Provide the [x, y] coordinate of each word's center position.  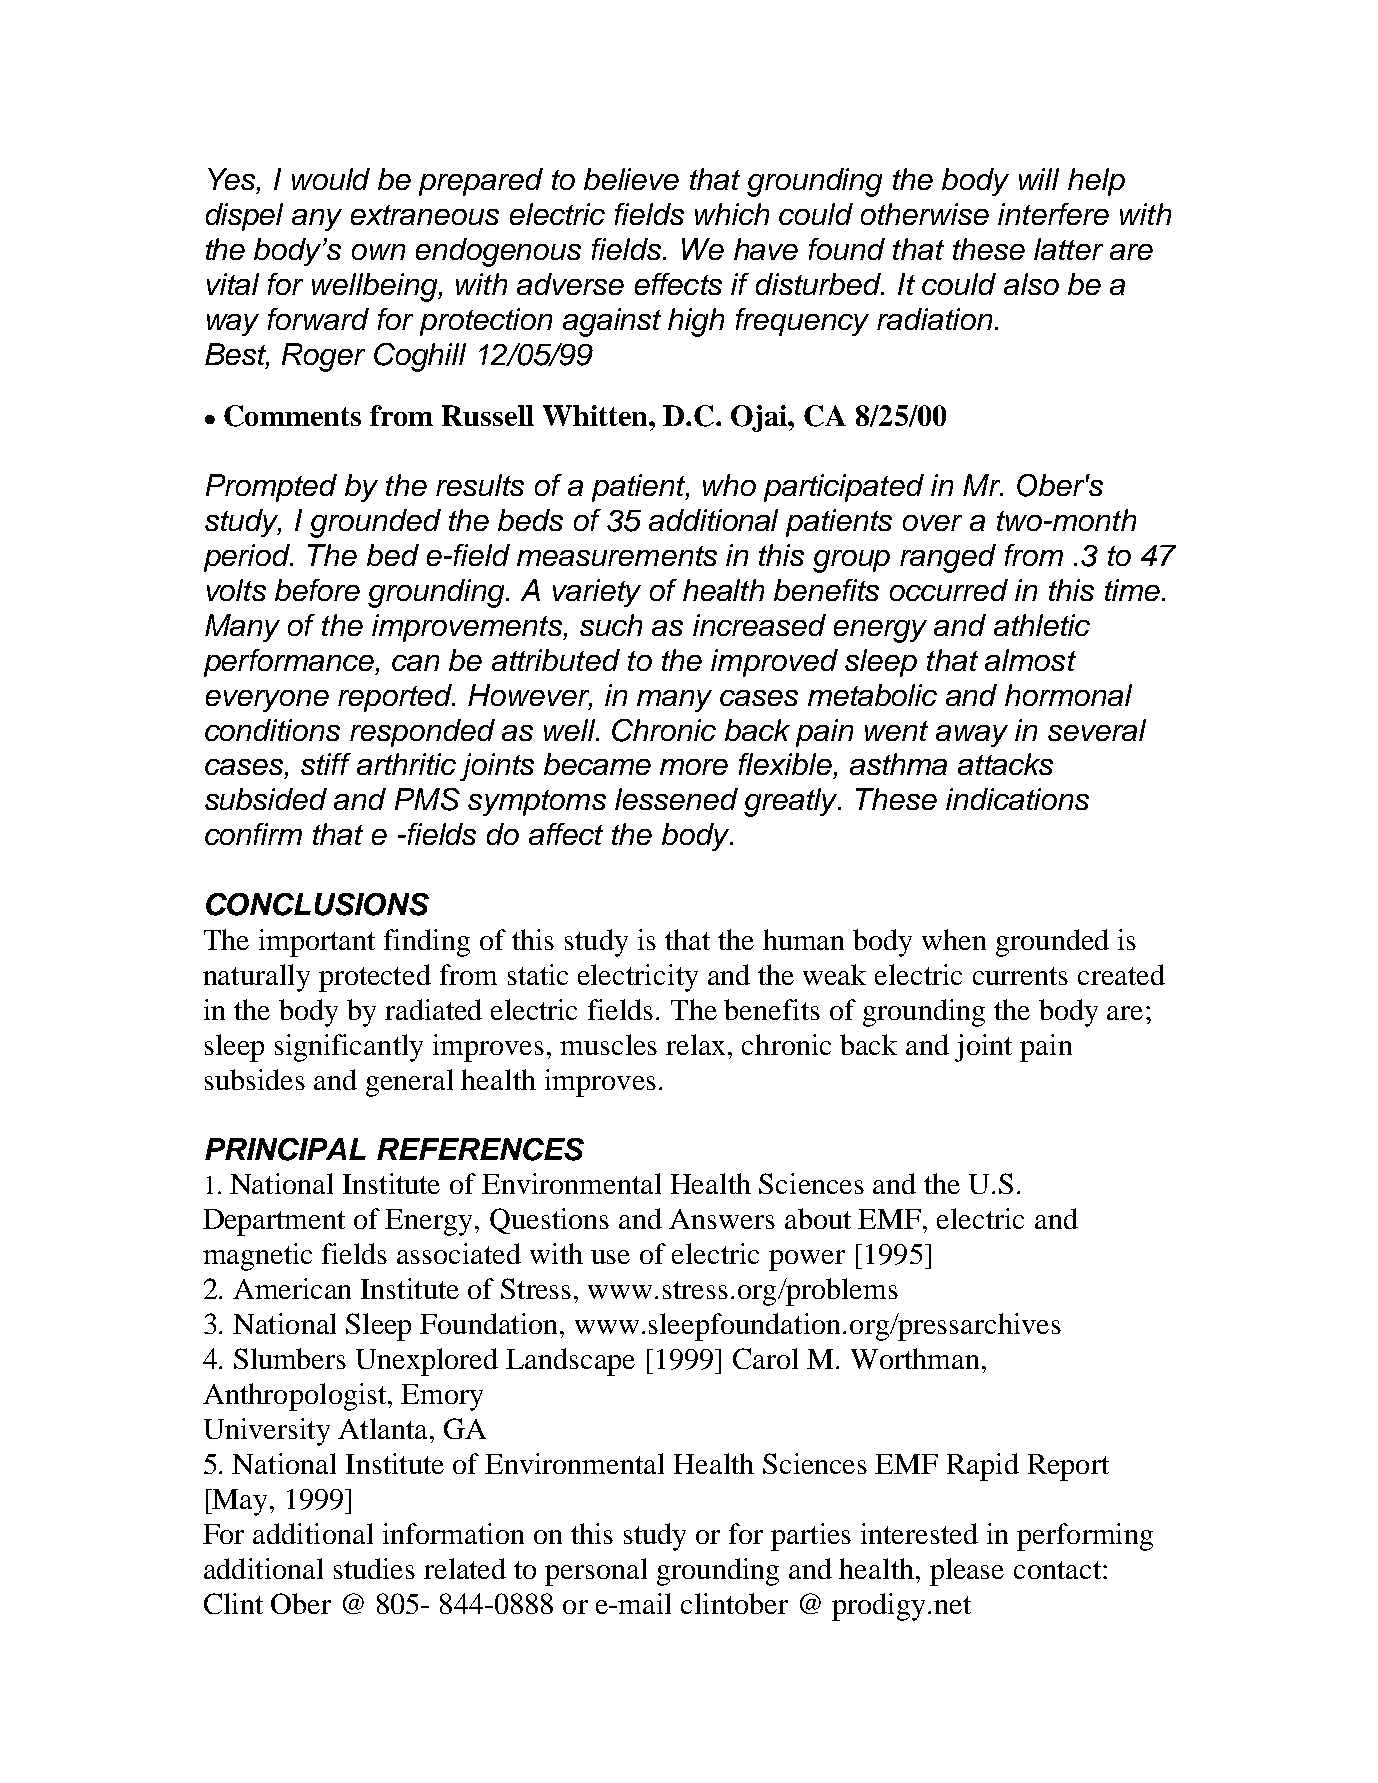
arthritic [406, 764]
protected [375, 978]
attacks [1005, 764]
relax [697, 1044]
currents [1020, 976]
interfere [1053, 214]
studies [374, 1568]
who [729, 485]
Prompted [271, 488]
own [378, 252]
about [818, 1218]
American [292, 1288]
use [610, 1257]
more [694, 767]
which [732, 214]
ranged [948, 558]
